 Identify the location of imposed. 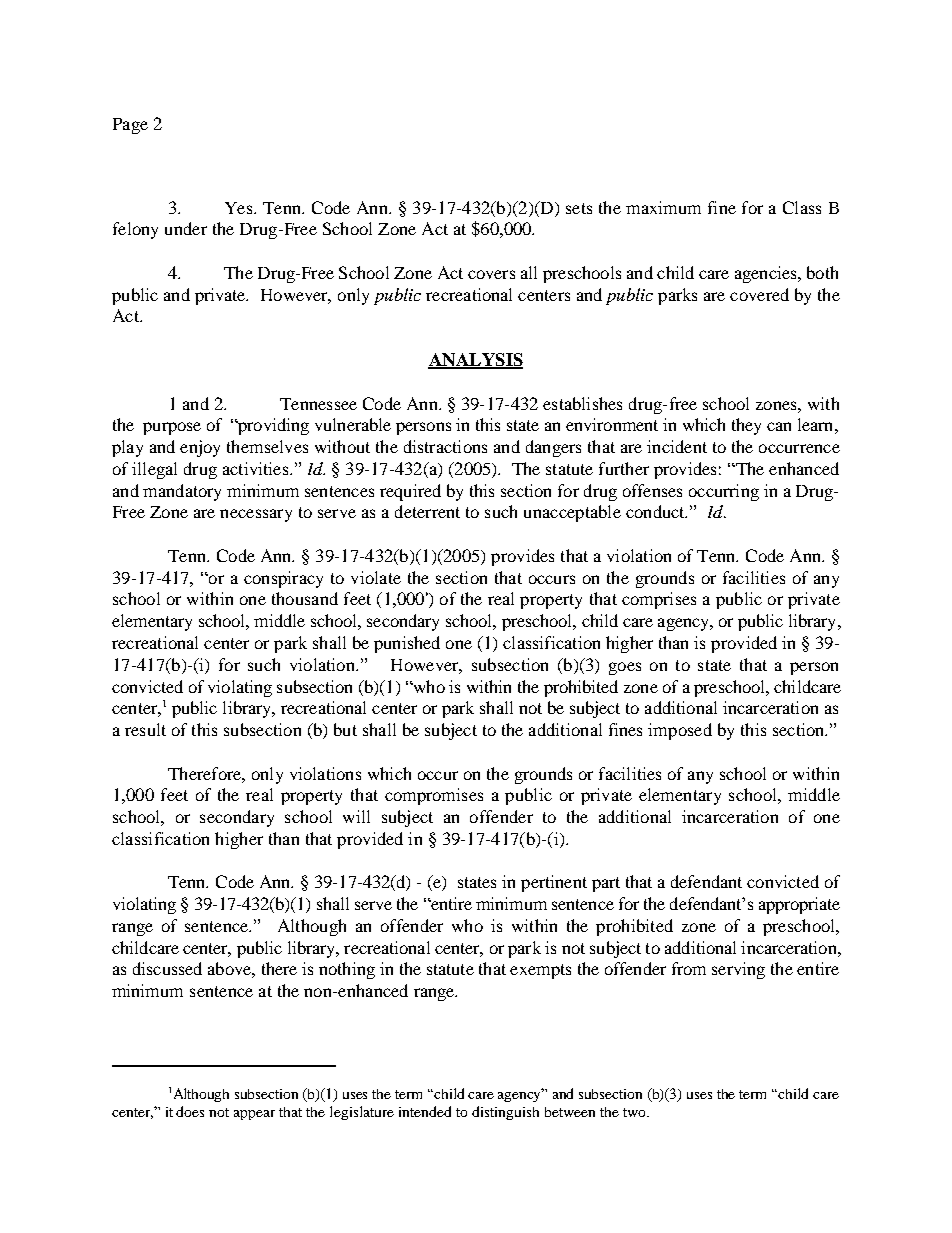
(680, 731).
